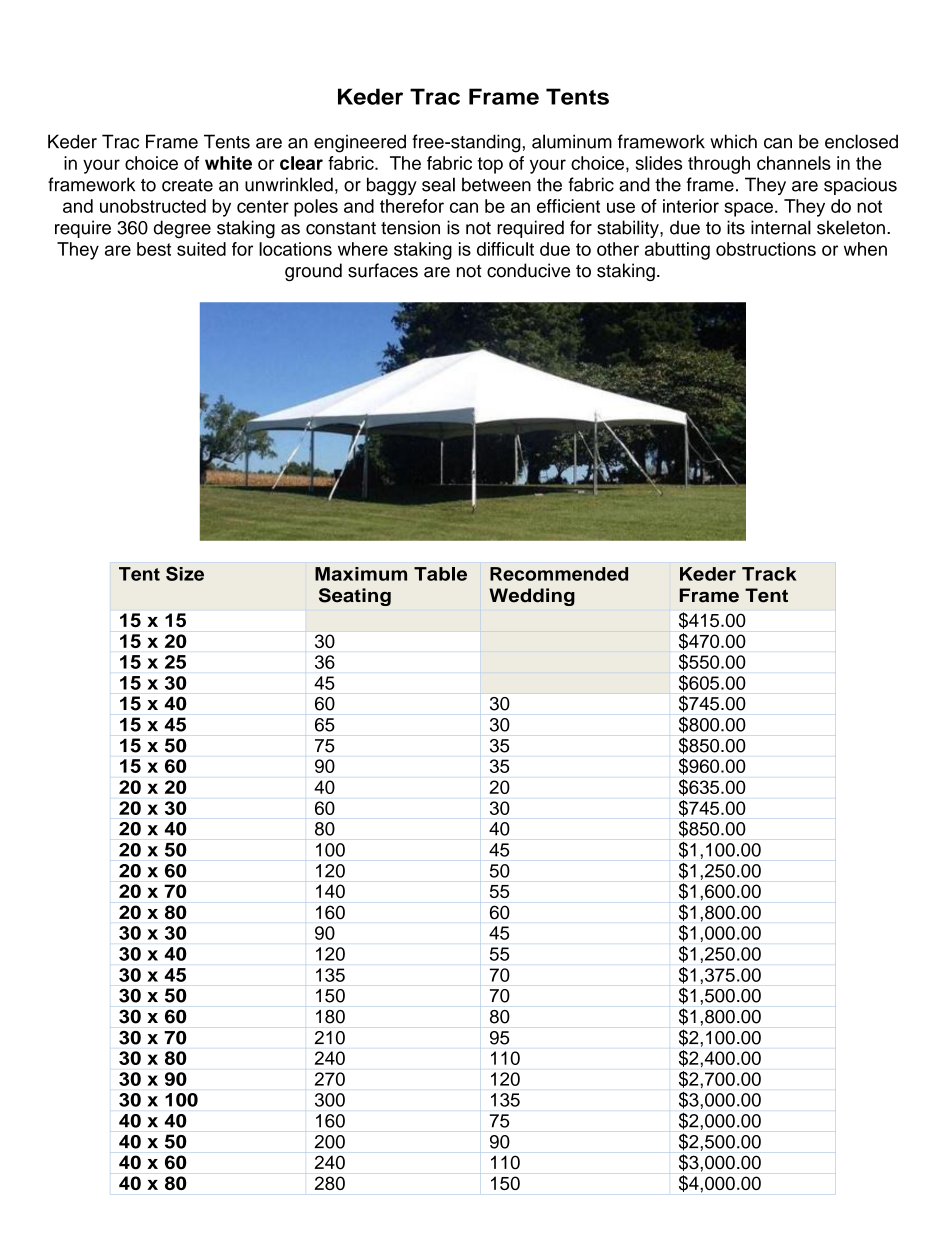  What do you see at coordinates (766, 249) in the screenshot?
I see `obstructions` at bounding box center [766, 249].
